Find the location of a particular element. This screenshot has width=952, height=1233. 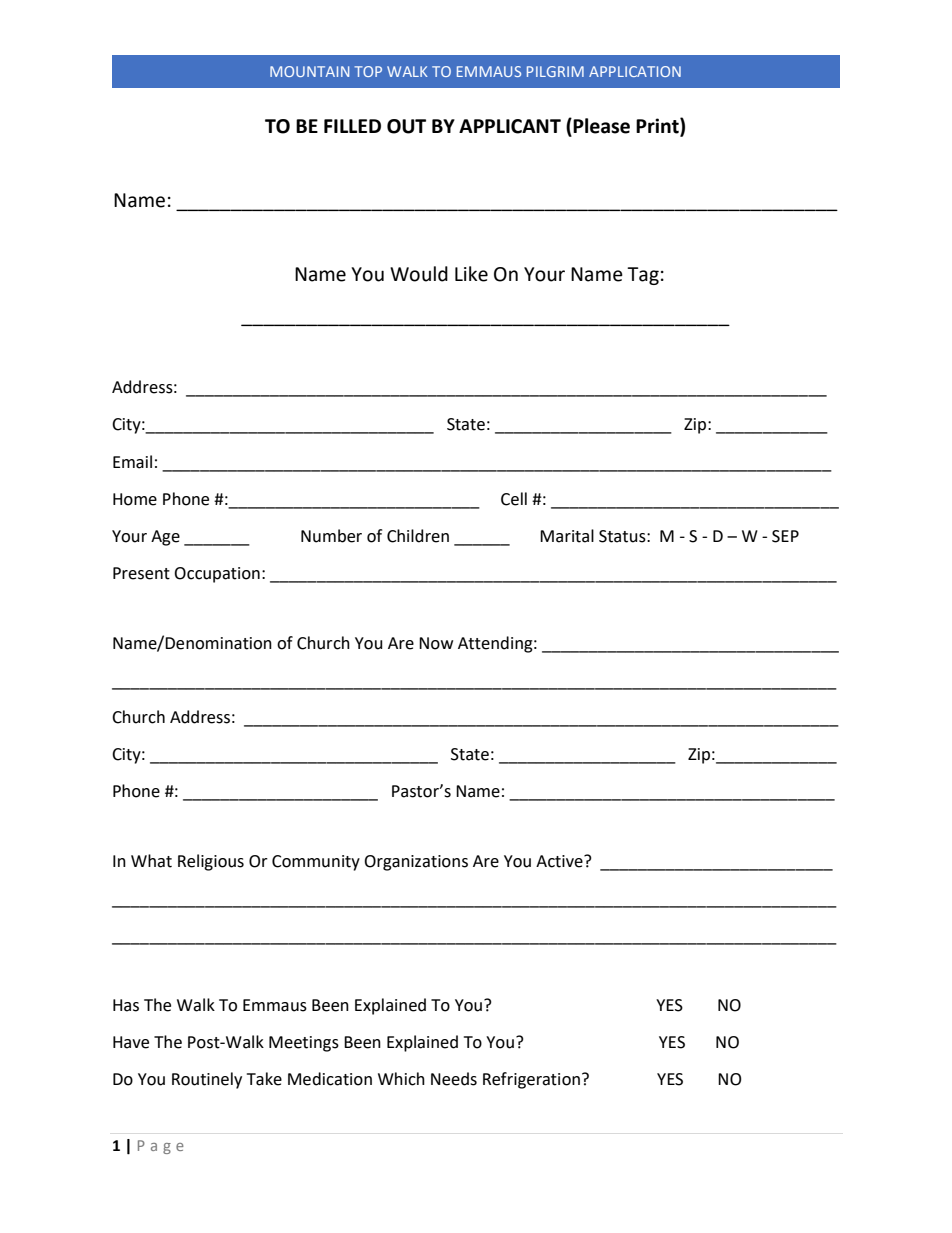

SEP is located at coordinates (785, 536).
